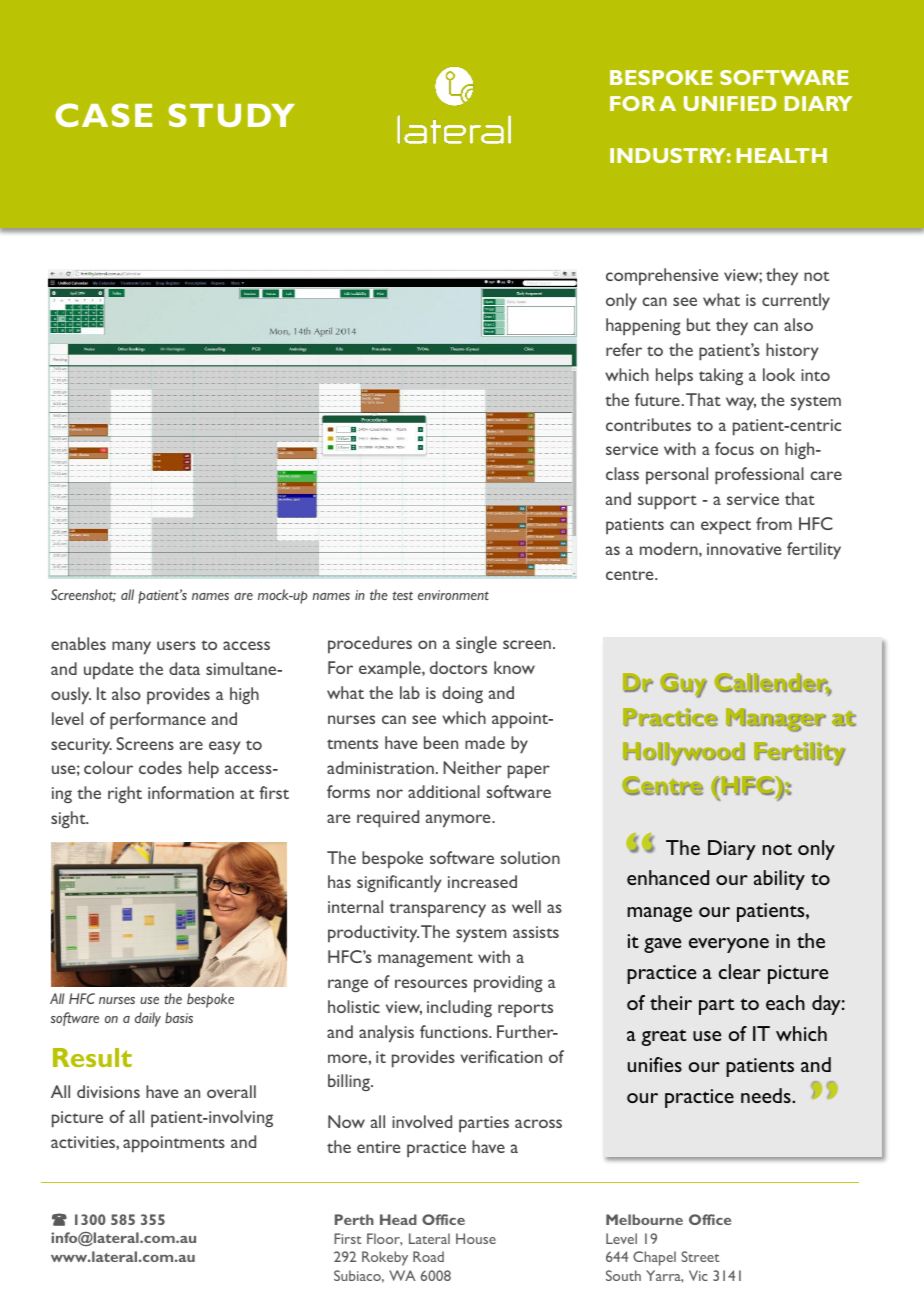 The image size is (924, 1308). I want to click on comprehensive, so click(662, 276).
